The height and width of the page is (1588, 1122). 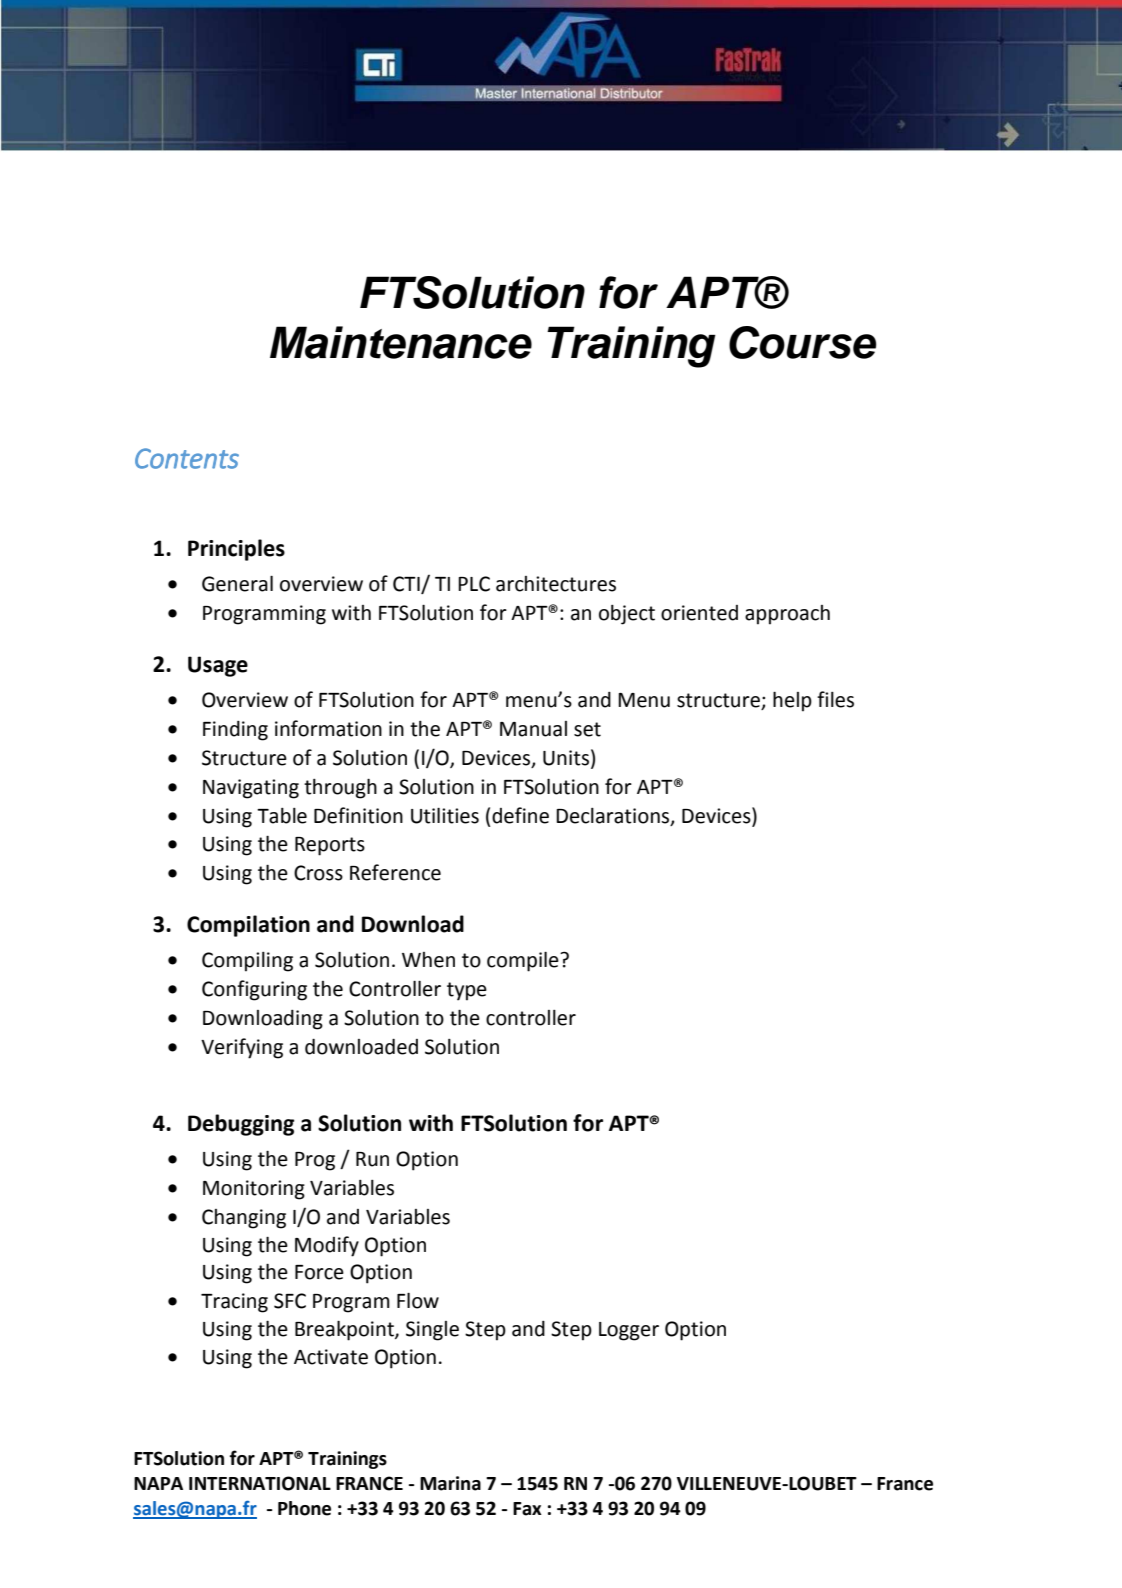 I want to click on approach, so click(x=787, y=615).
